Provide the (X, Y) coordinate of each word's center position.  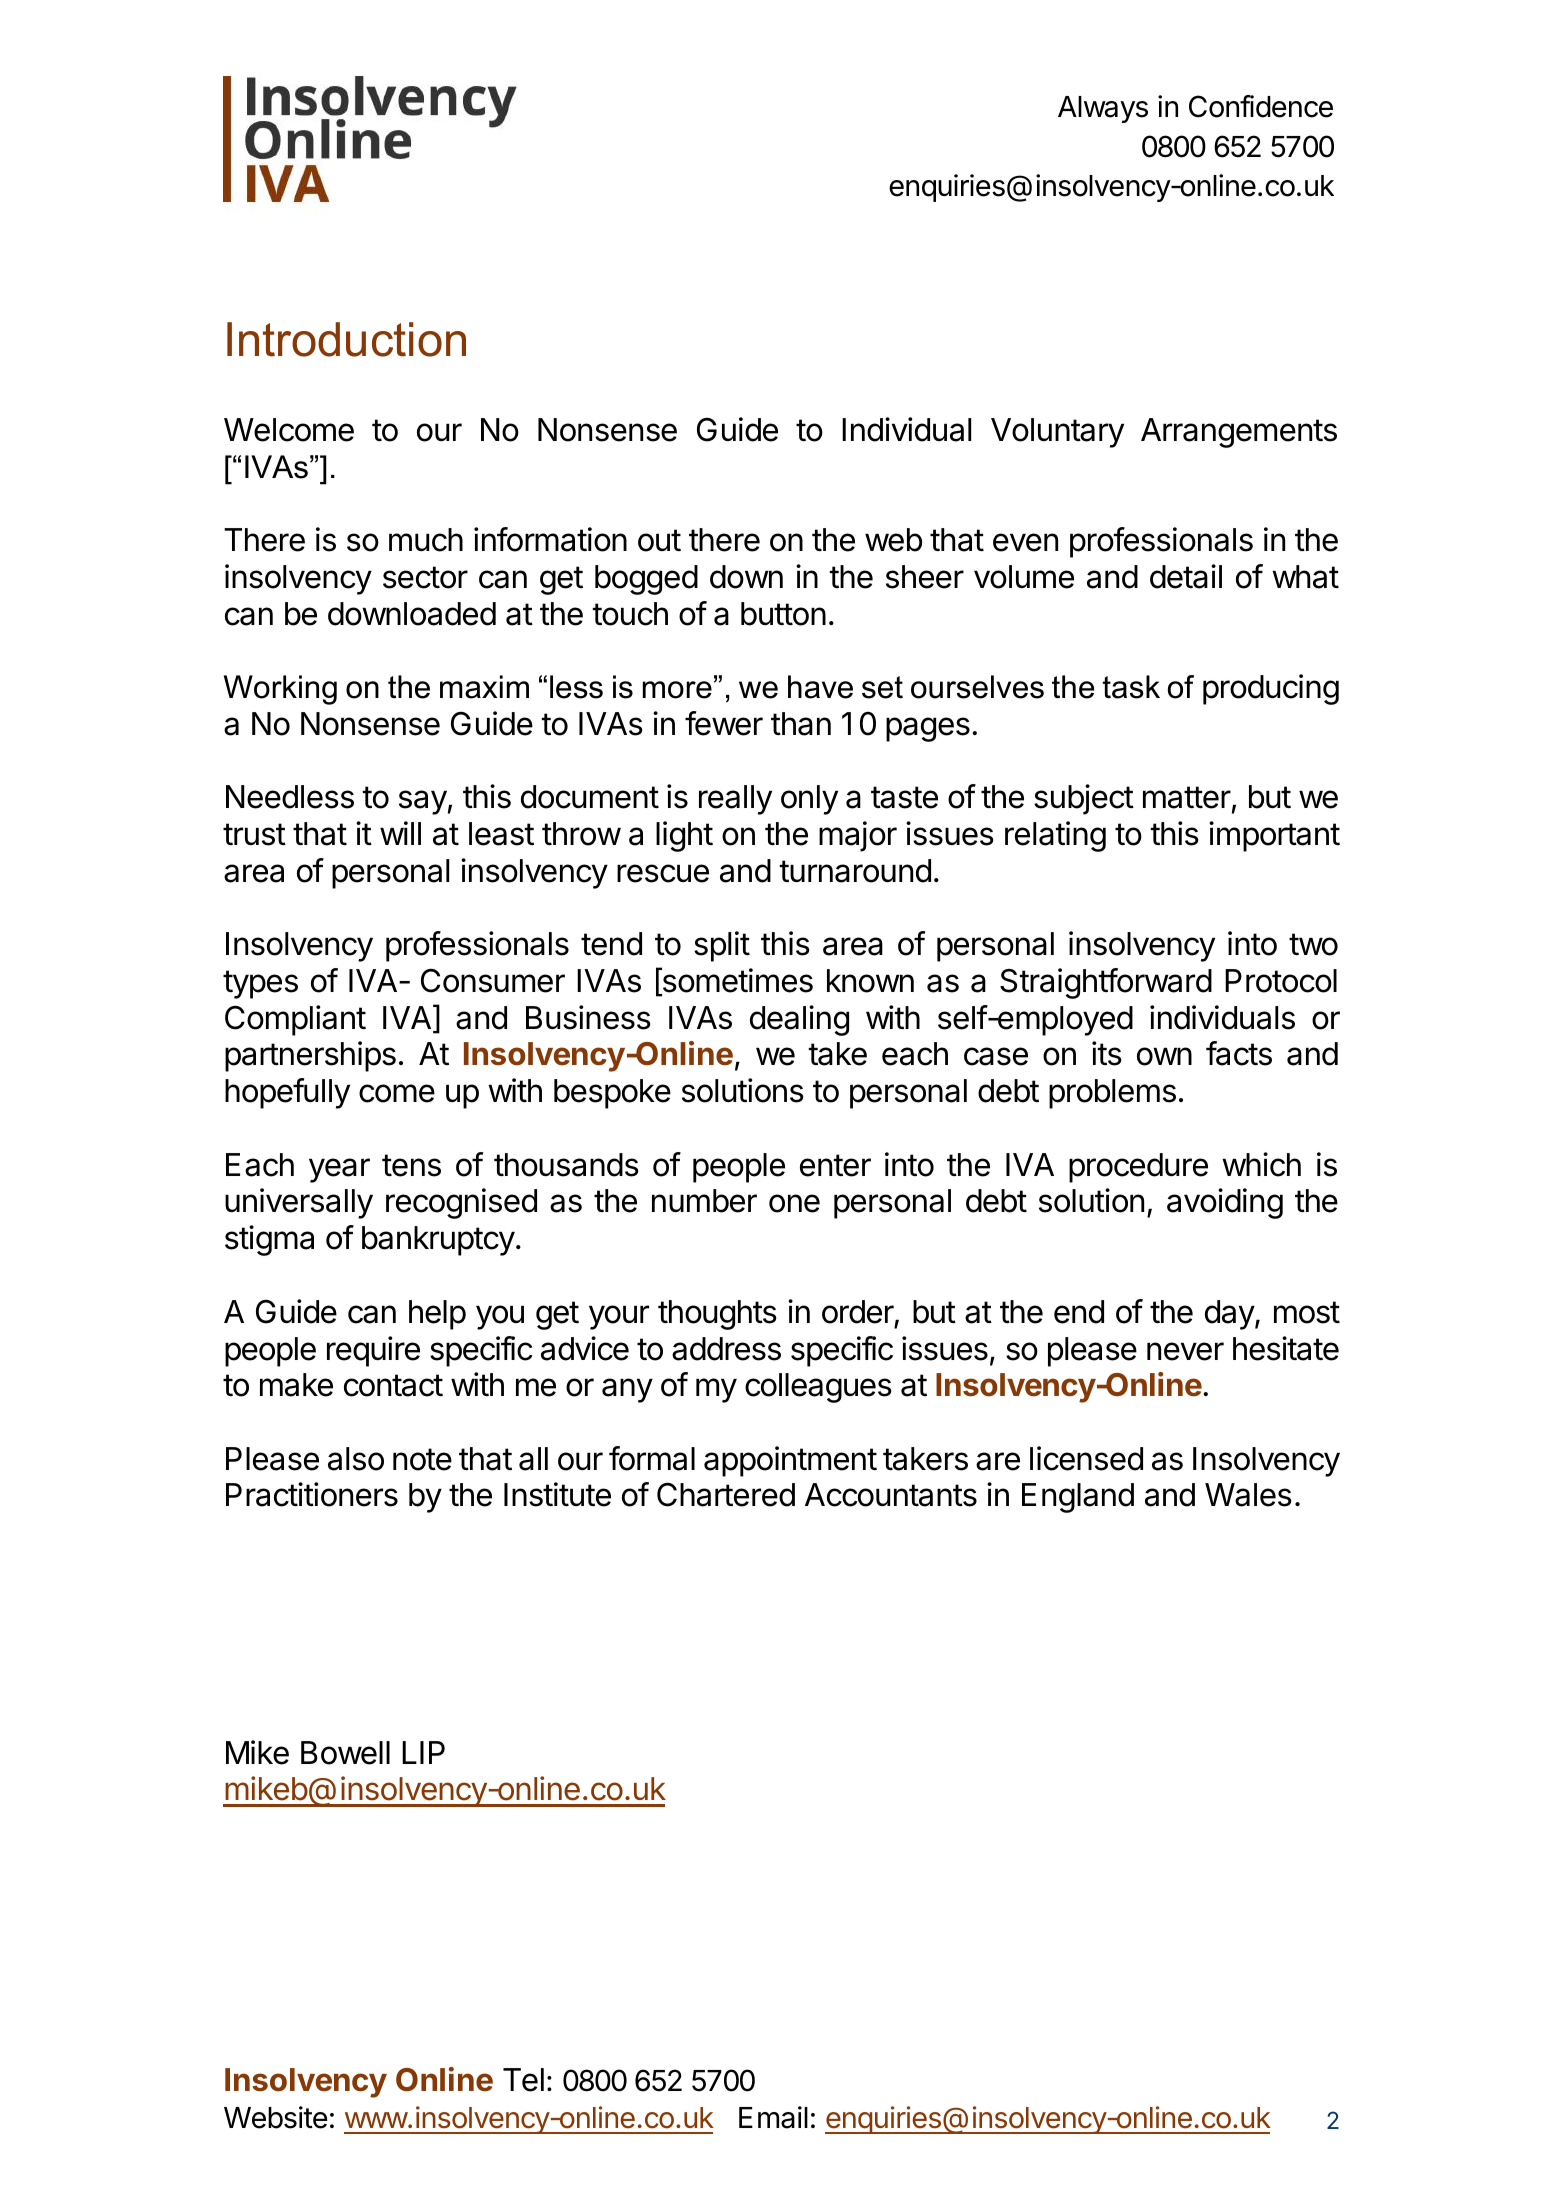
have (820, 687)
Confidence (1261, 106)
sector (425, 577)
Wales (1248, 1495)
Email (773, 2117)
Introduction (346, 339)
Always (1103, 109)
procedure (1138, 1168)
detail (1186, 576)
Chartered (726, 1494)
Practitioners (312, 1494)
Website (276, 2117)
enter (835, 1165)
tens (411, 1165)
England (1078, 1498)
